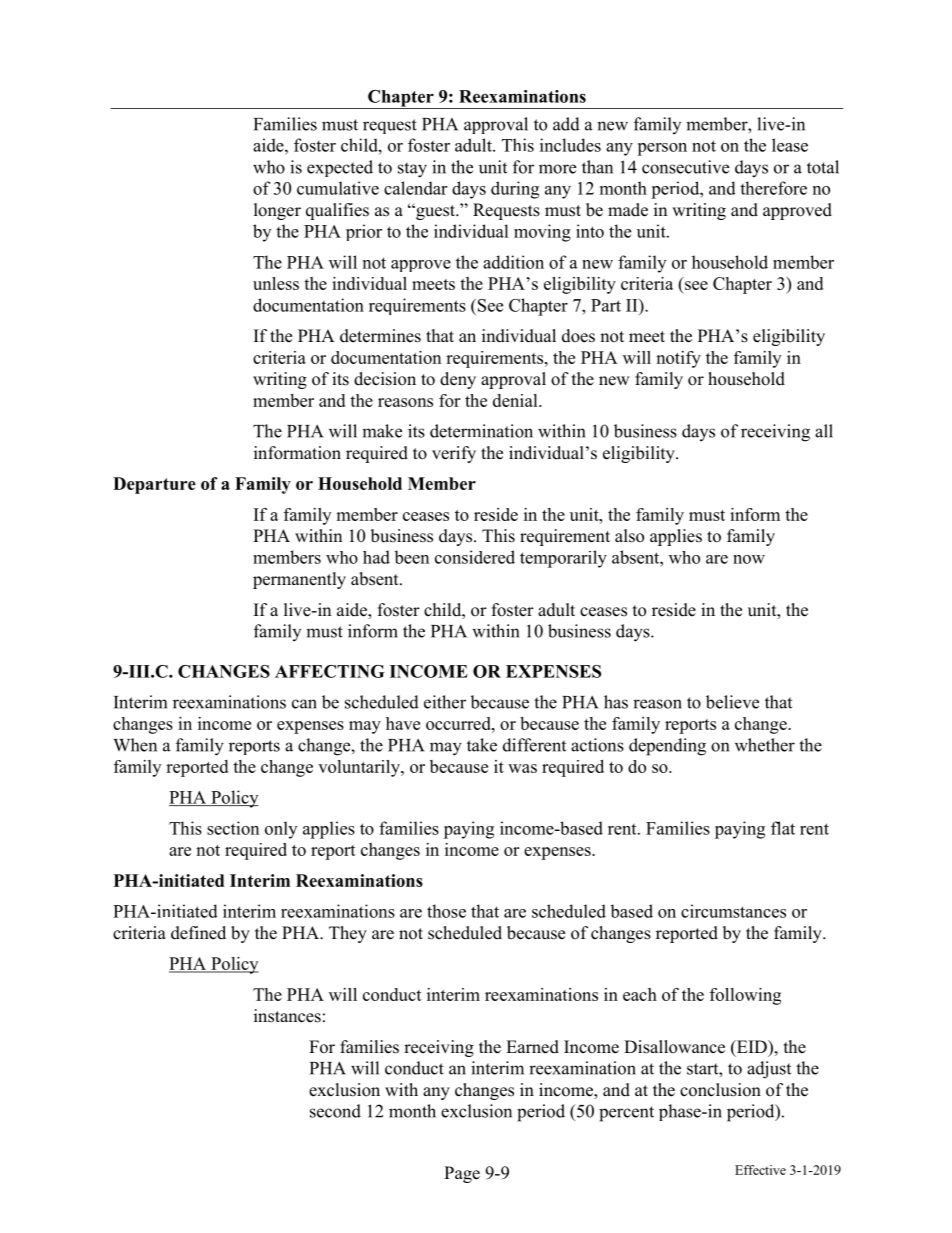 The width and height of the document is (952, 1233). Describe the element at coordinates (135, 745) in the document. I see `When` at that location.
